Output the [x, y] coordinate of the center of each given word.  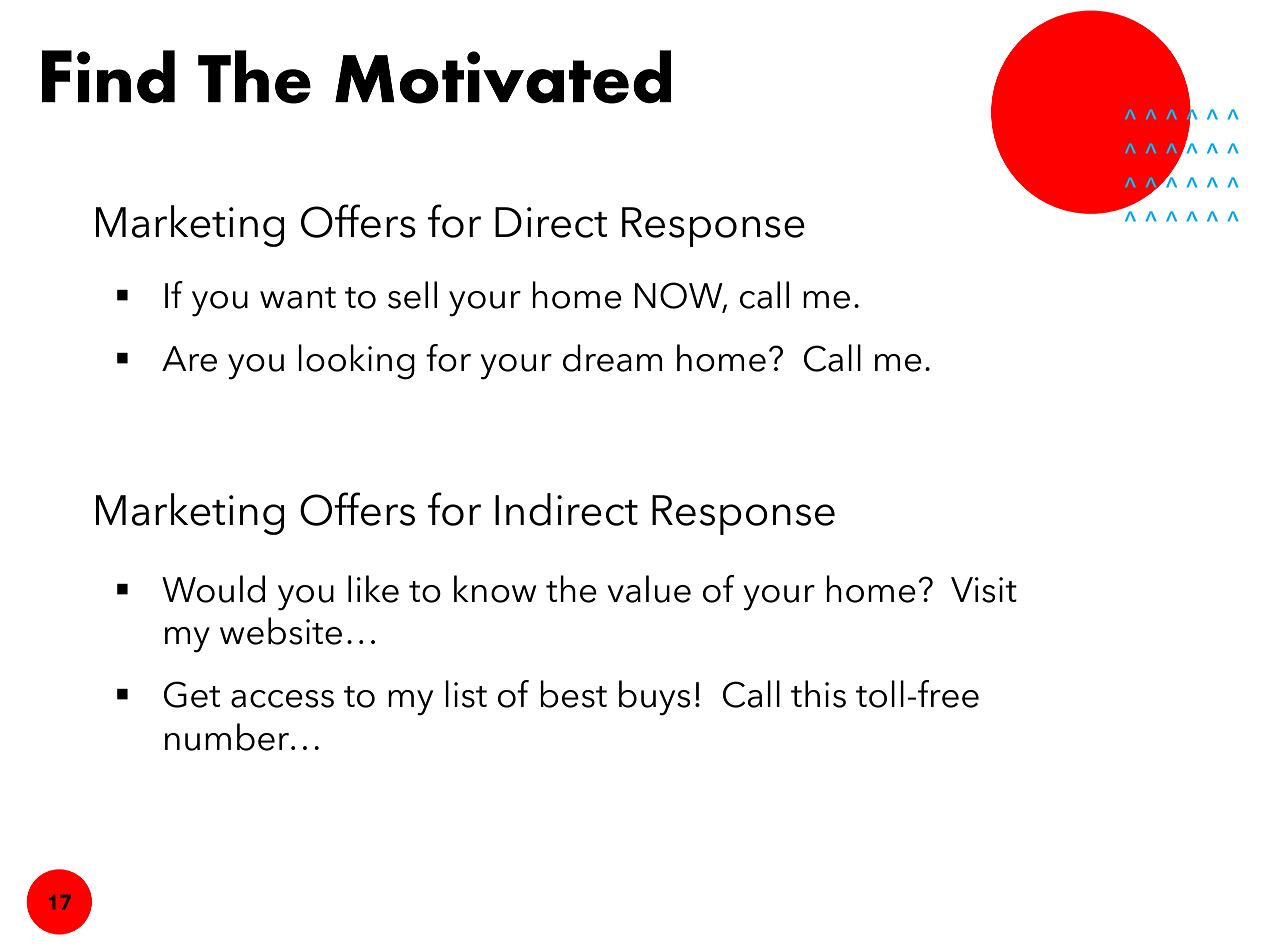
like [373, 589]
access [282, 699]
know [495, 589]
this [818, 694]
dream [613, 358]
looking [356, 362]
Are [189, 359]
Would [213, 589]
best [573, 694]
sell [412, 295]
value [649, 589]
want [298, 298]
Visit [984, 590]
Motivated [503, 77]
